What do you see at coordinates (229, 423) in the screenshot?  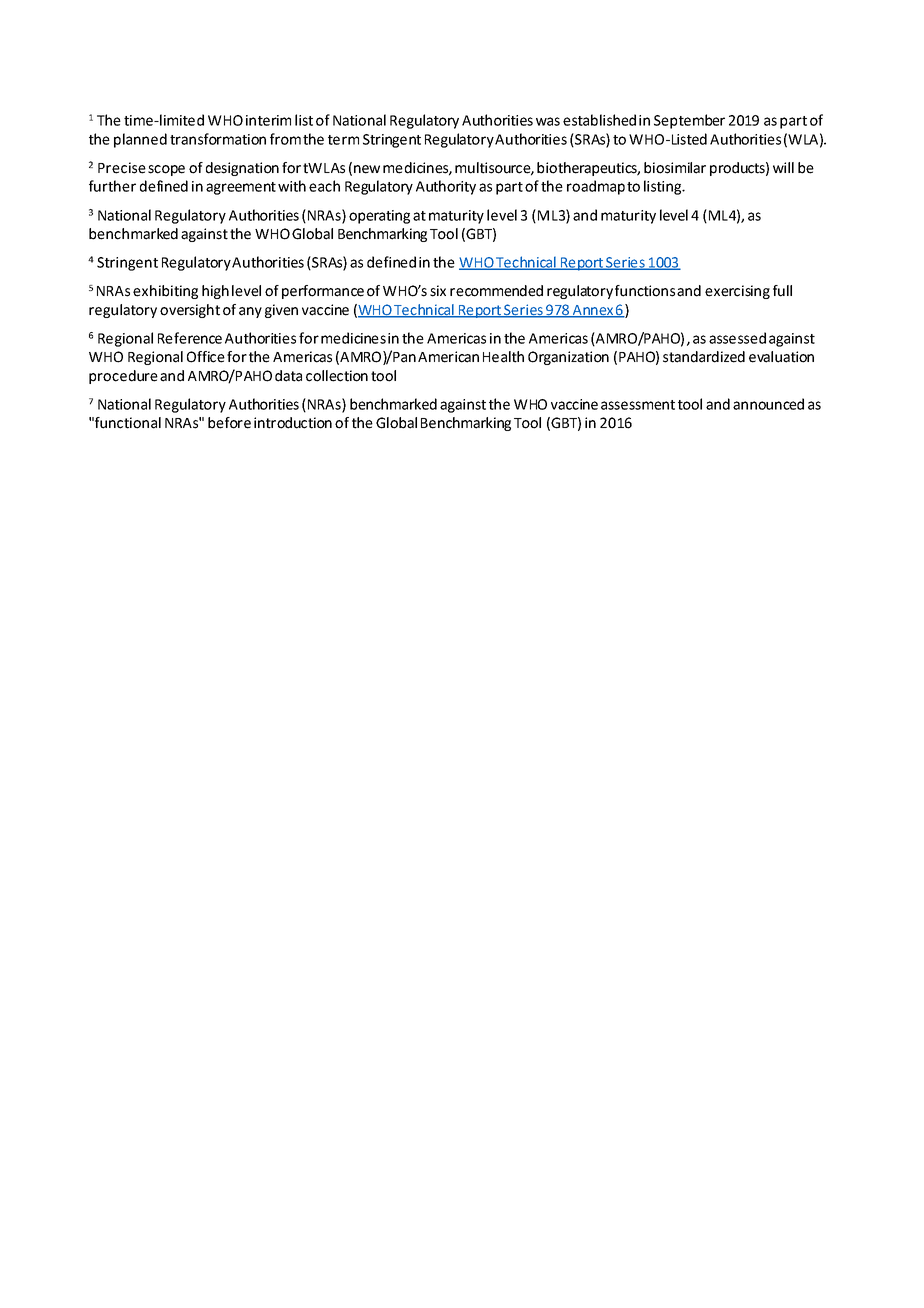 I see `before` at bounding box center [229, 423].
